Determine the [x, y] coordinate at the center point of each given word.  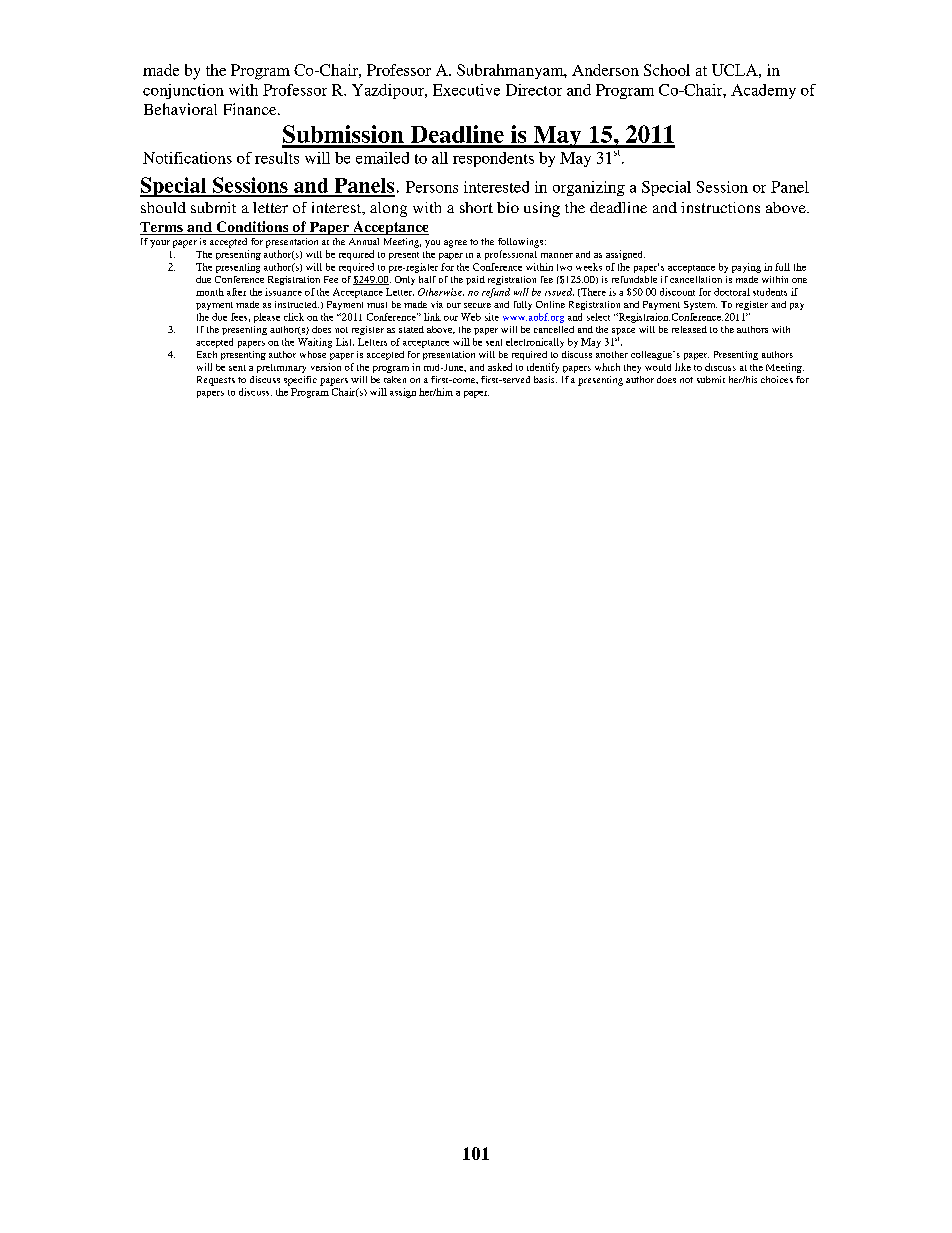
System [700, 305]
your [160, 244]
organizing [589, 188]
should [163, 207]
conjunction [183, 91]
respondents [493, 159]
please [267, 318]
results [277, 158]
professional [511, 255]
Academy [763, 91]
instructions [720, 207]
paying [746, 268]
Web [471, 317]
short [476, 207]
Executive [466, 90]
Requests [216, 381]
